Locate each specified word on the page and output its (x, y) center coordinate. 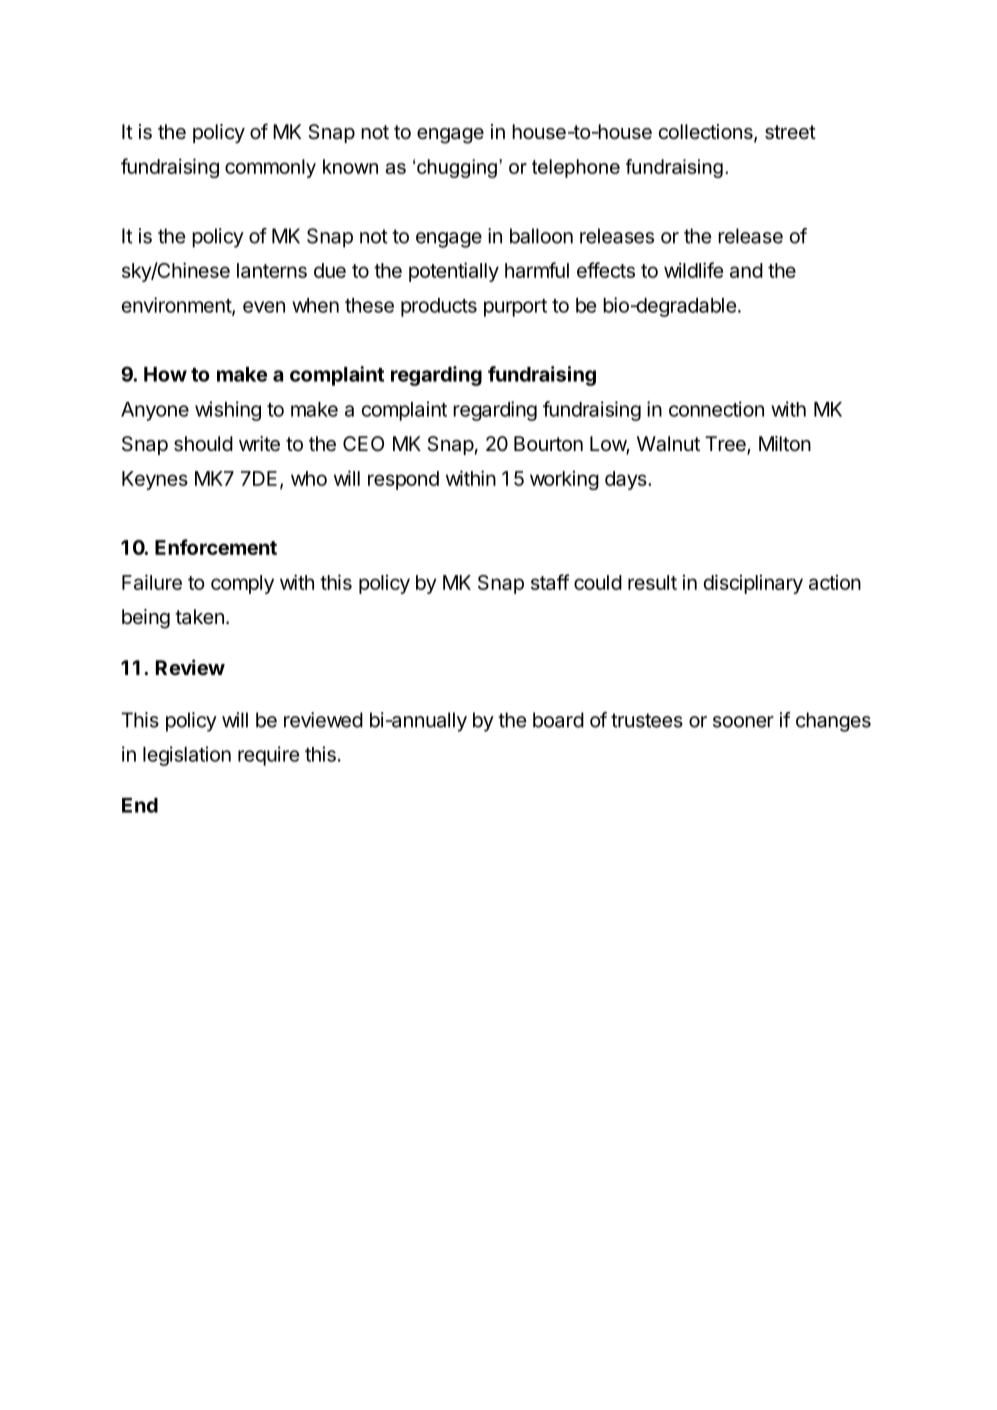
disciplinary (753, 584)
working (564, 480)
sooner (743, 722)
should (203, 444)
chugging (457, 168)
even (264, 307)
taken (199, 616)
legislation (187, 756)
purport (515, 308)
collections (706, 133)
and (746, 270)
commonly (270, 168)
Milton (785, 443)
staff (550, 582)
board (558, 720)
